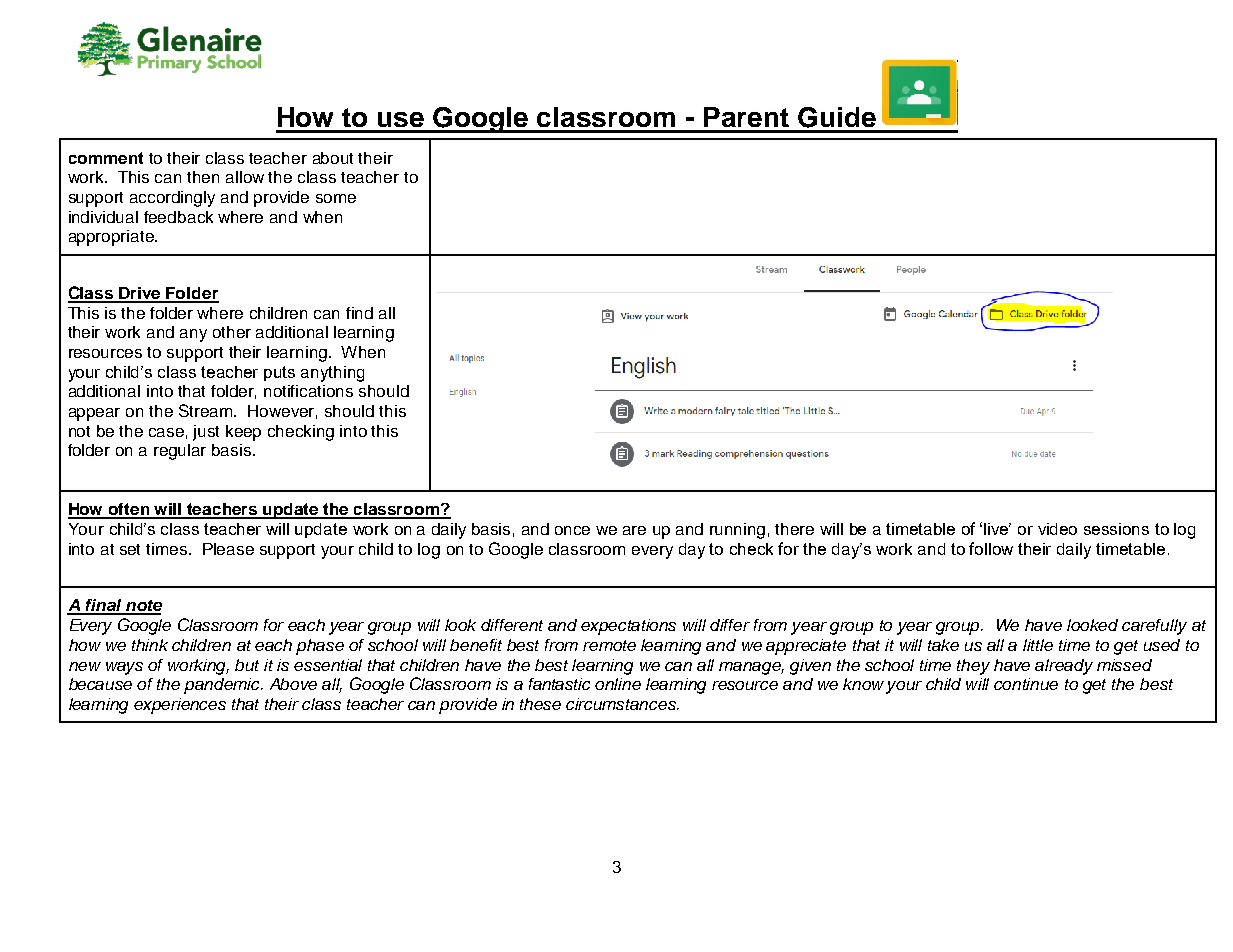 This image has width=1233, height=952. Describe the element at coordinates (332, 374) in the image. I see `anything` at that location.
